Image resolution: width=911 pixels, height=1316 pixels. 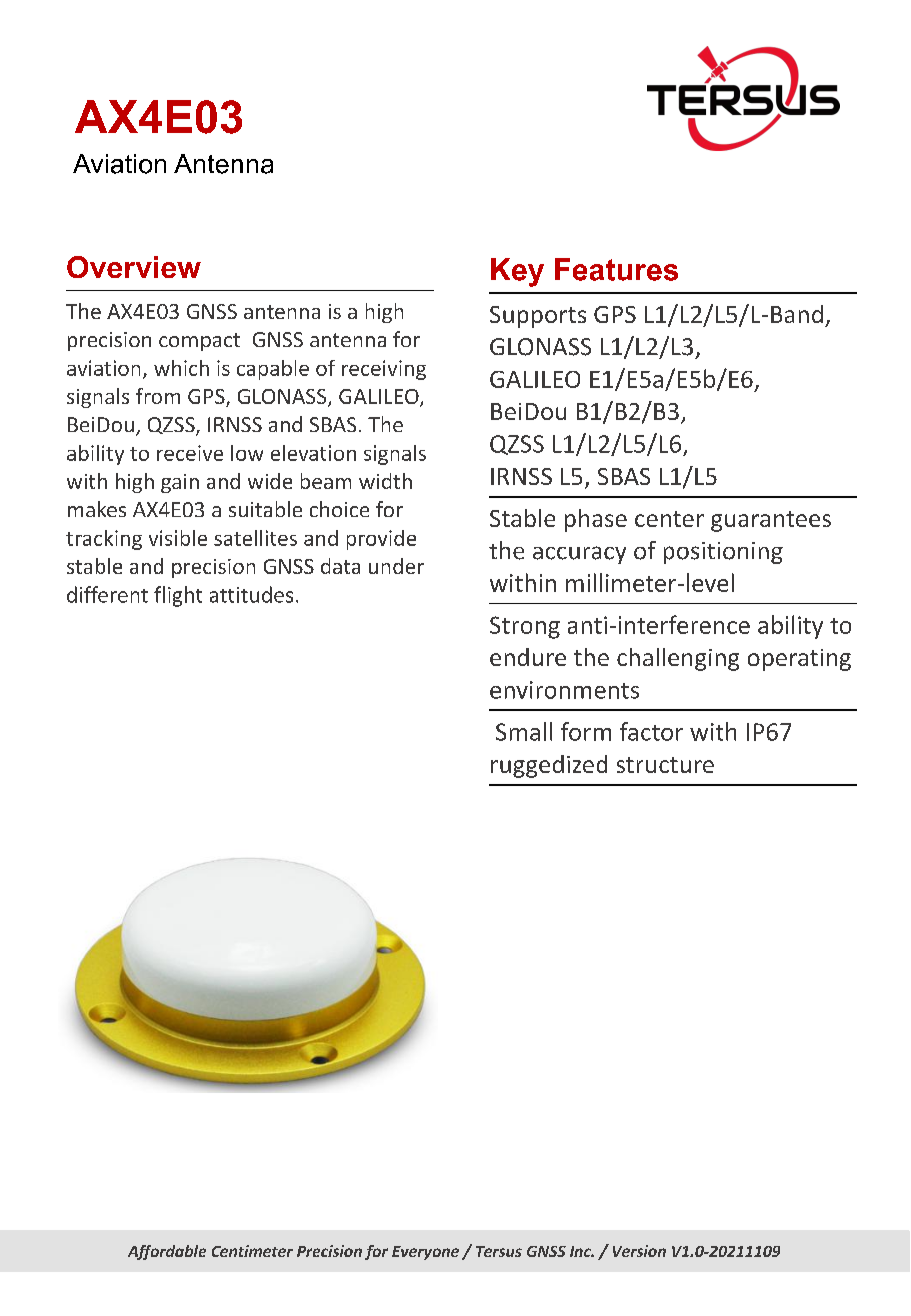 I want to click on Overview, so click(x=134, y=267).
